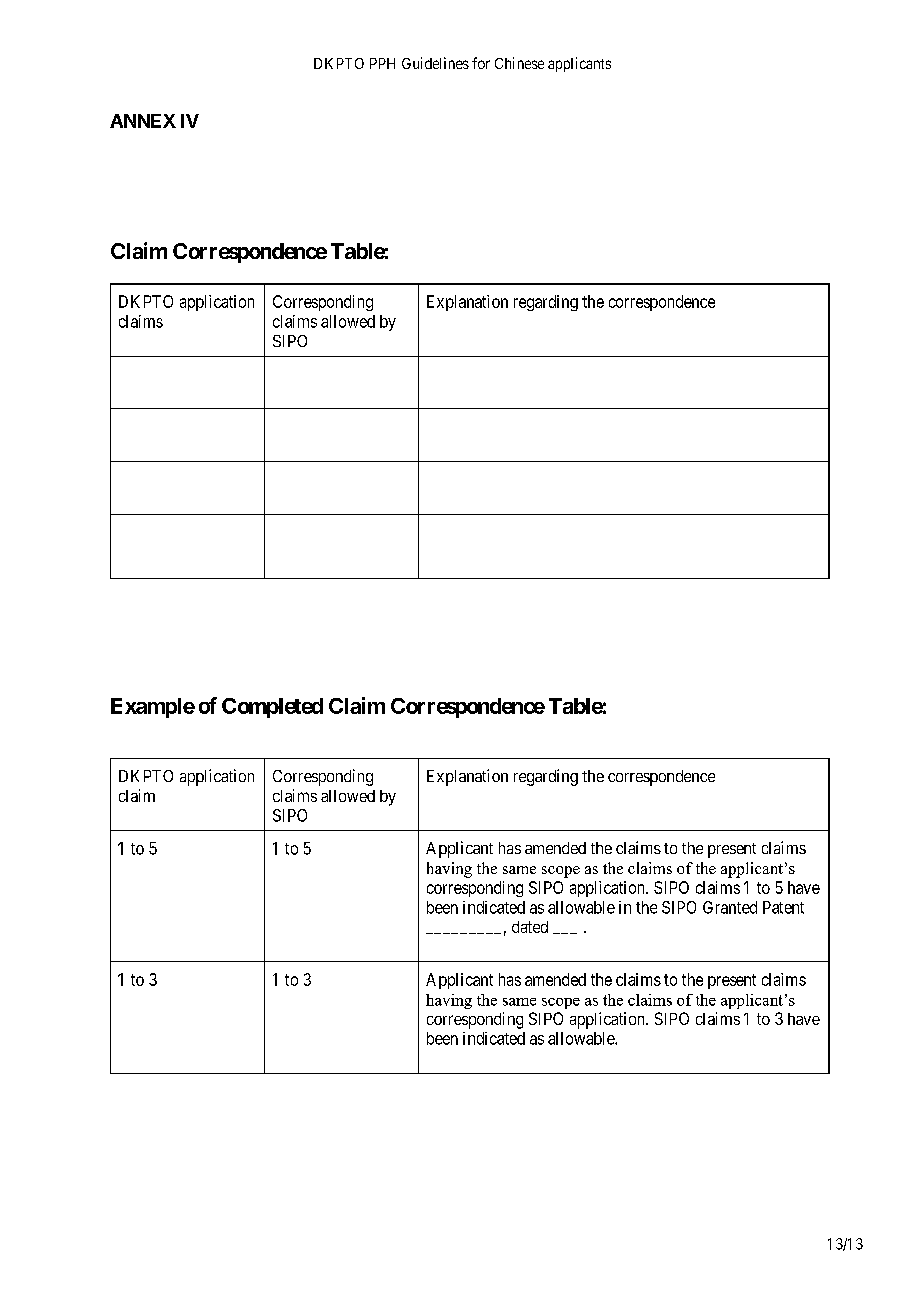 The width and height of the screenshot is (924, 1308). I want to click on Guidelines, so click(435, 63).
